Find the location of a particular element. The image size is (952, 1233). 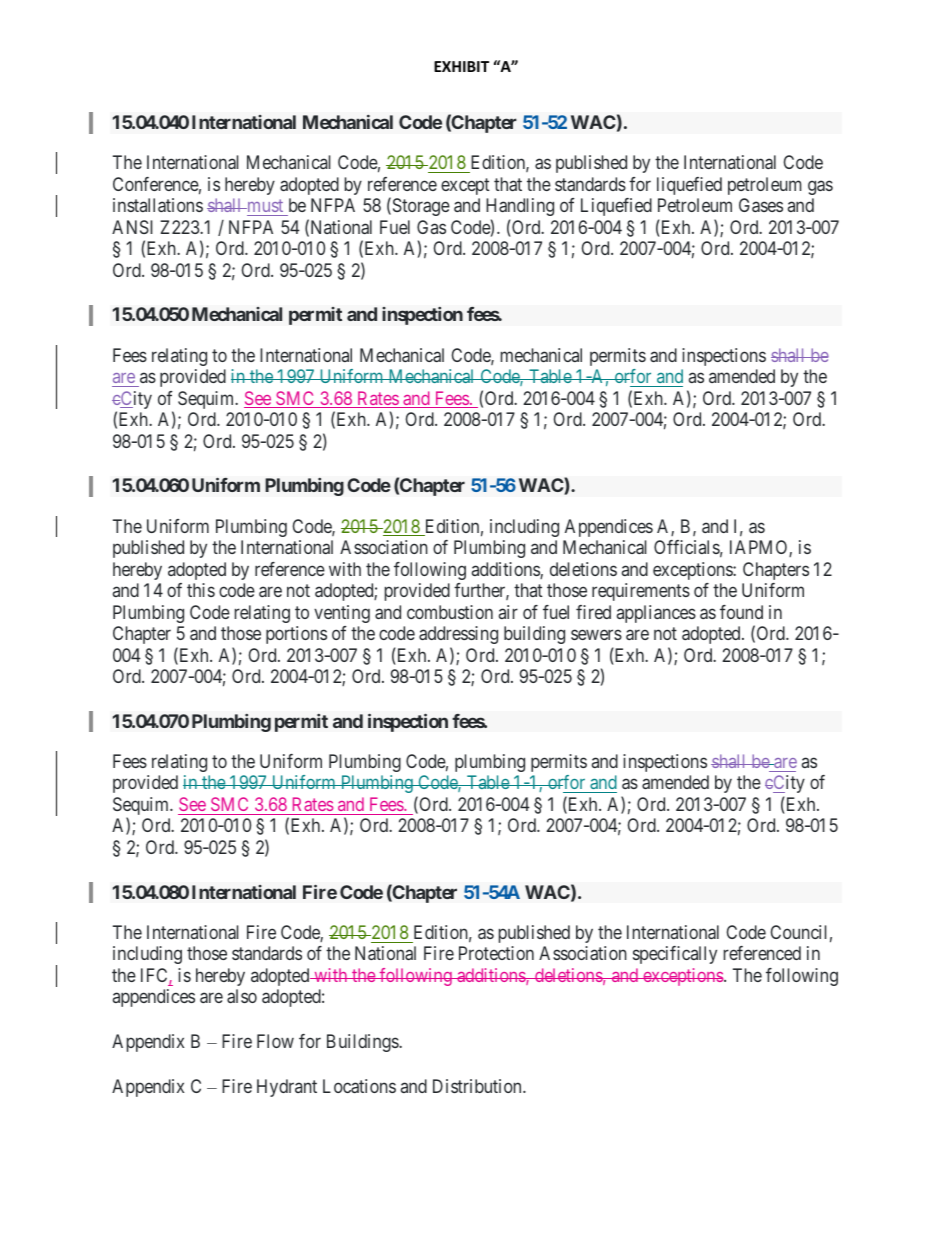

appliances is located at coordinates (656, 614).
